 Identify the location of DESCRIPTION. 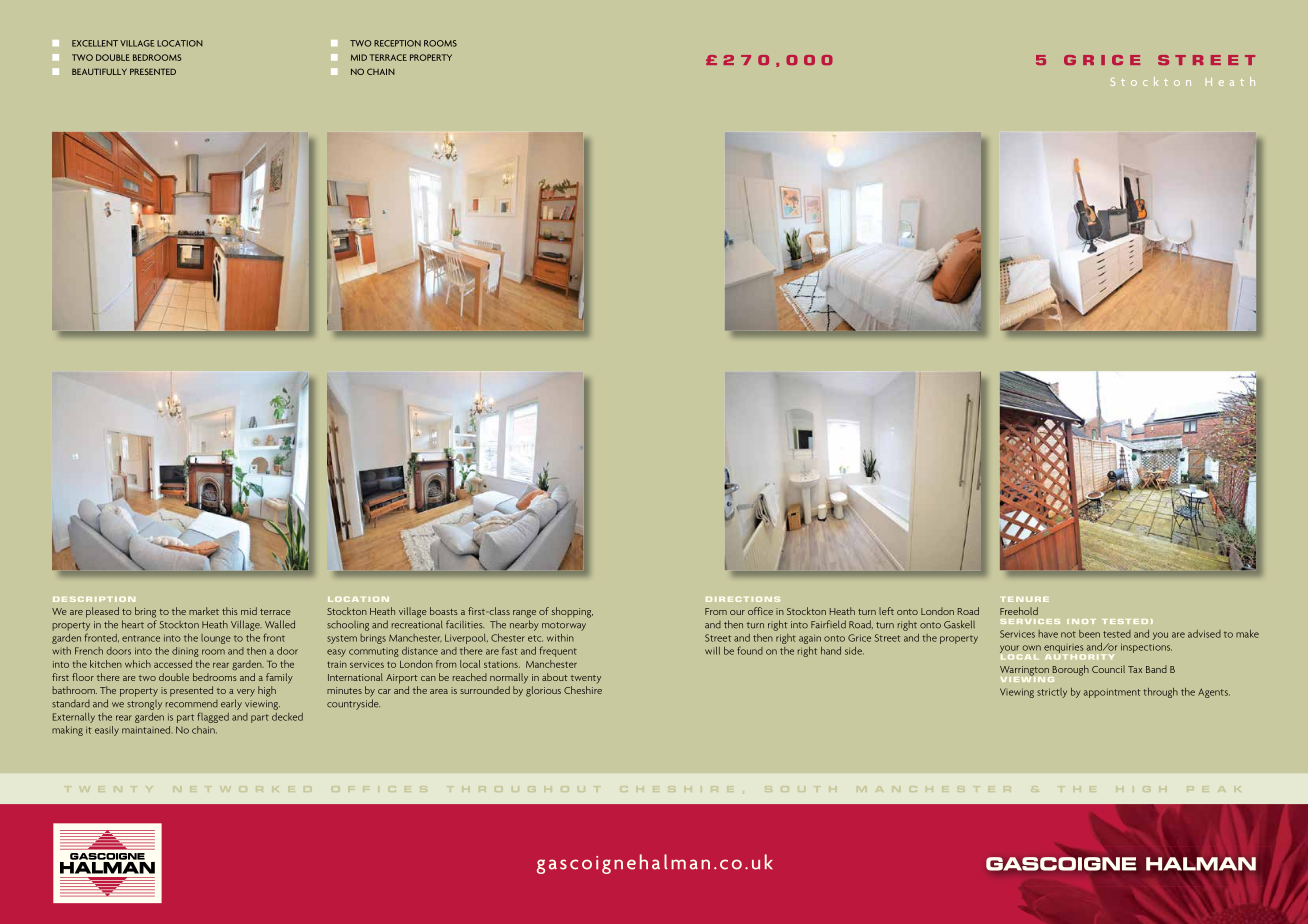
(94, 599).
